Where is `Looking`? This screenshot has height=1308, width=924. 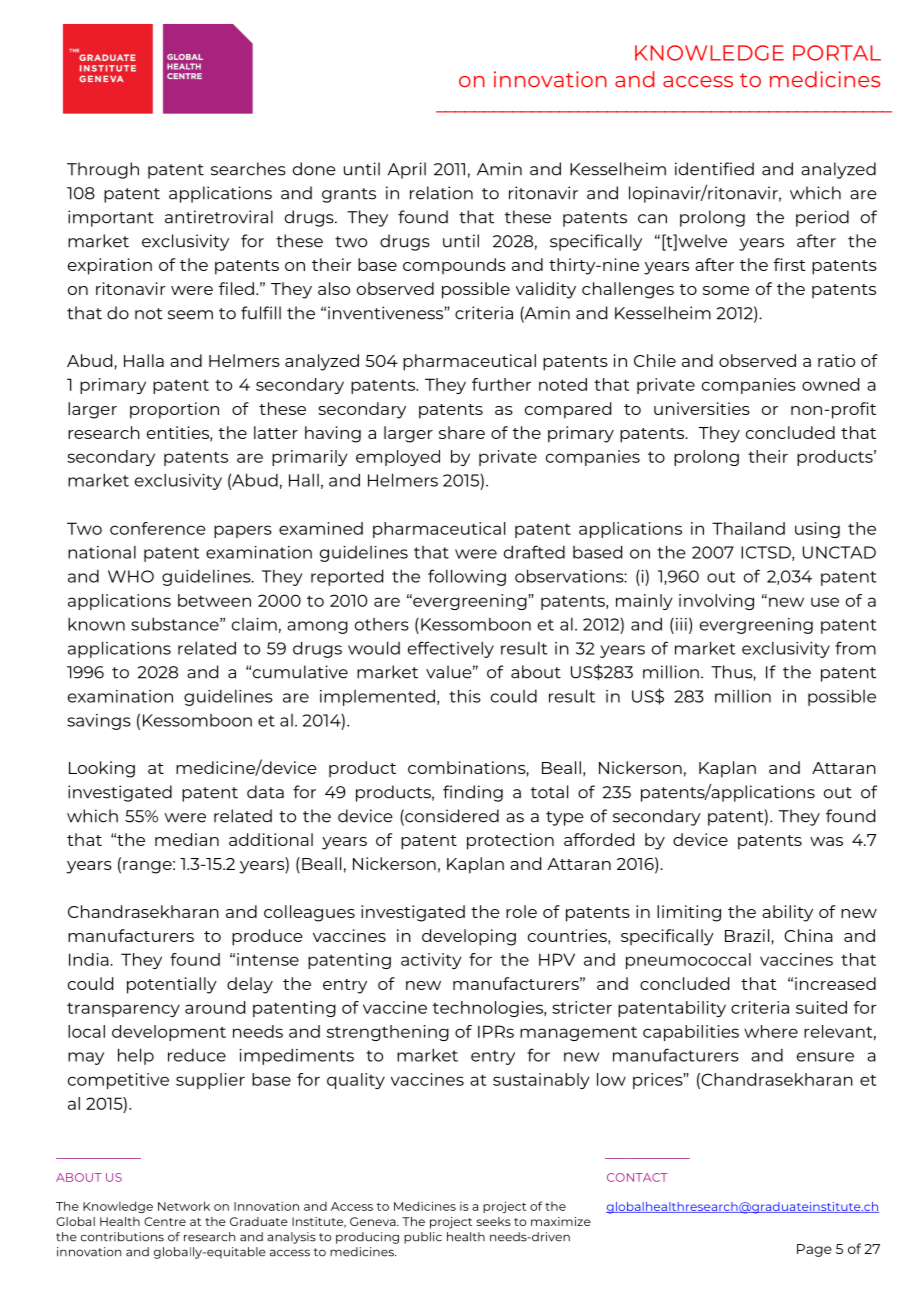 Looking is located at coordinates (102, 769).
